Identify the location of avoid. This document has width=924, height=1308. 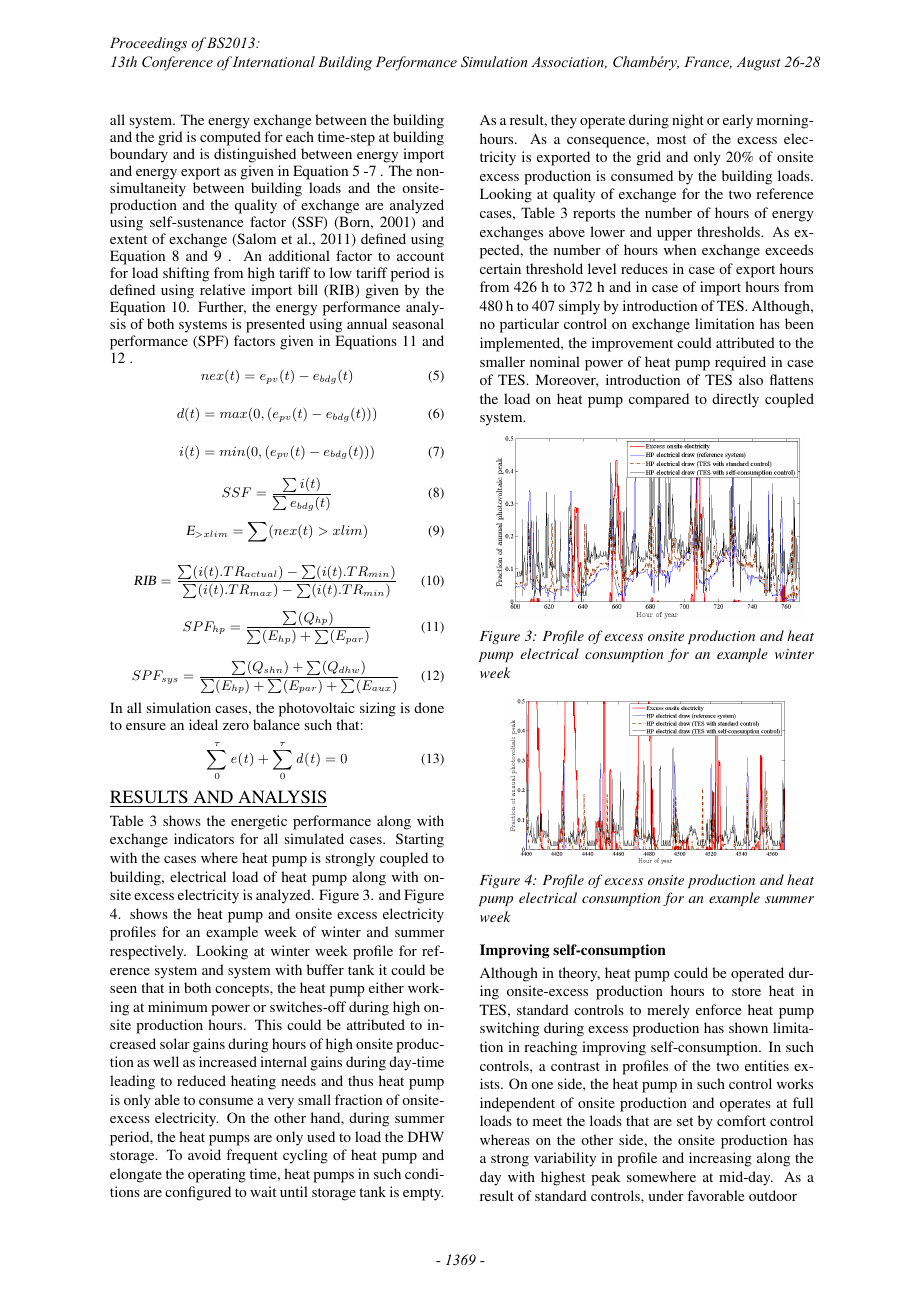
(204, 1154).
